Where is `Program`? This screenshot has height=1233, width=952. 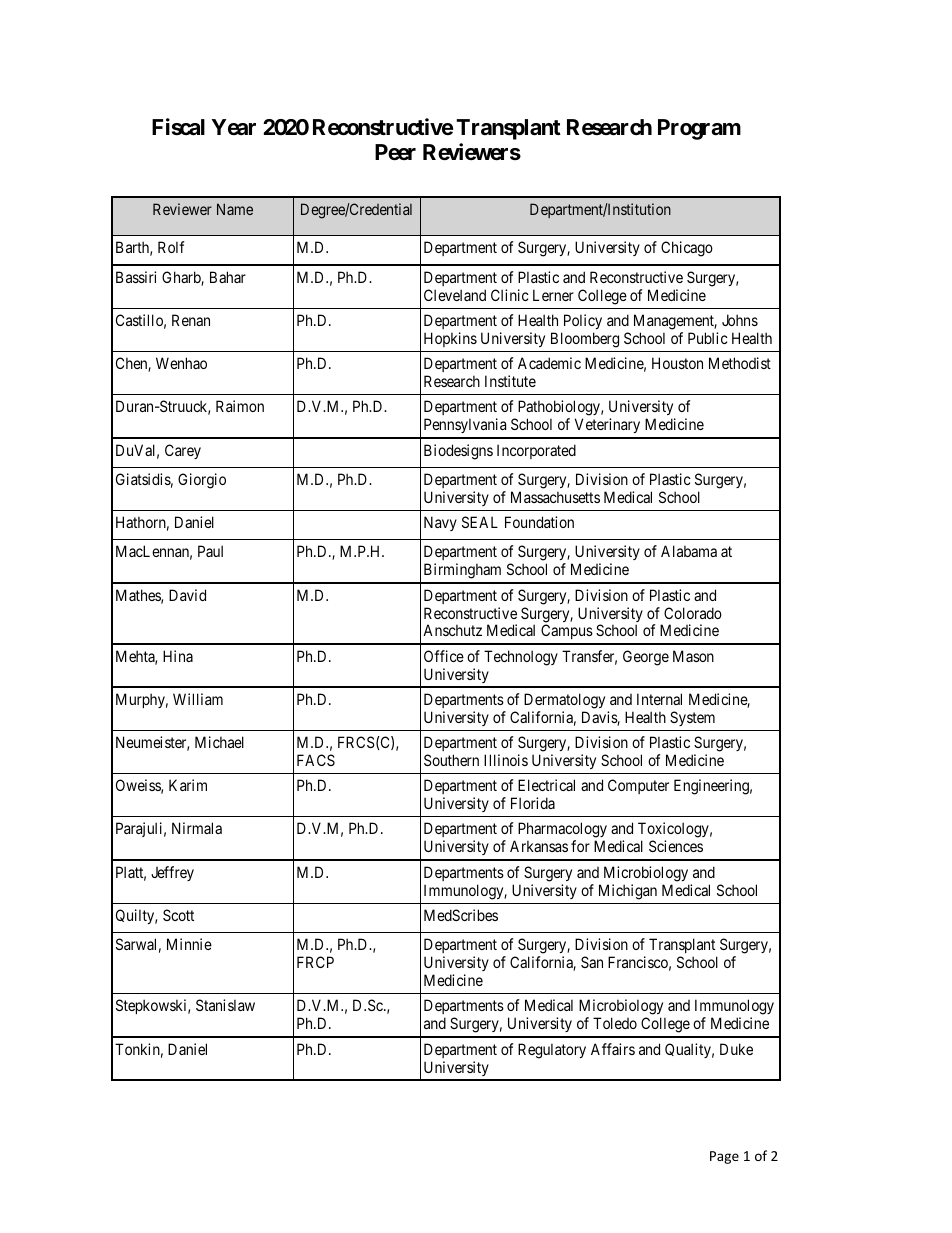
Program is located at coordinates (699, 129).
